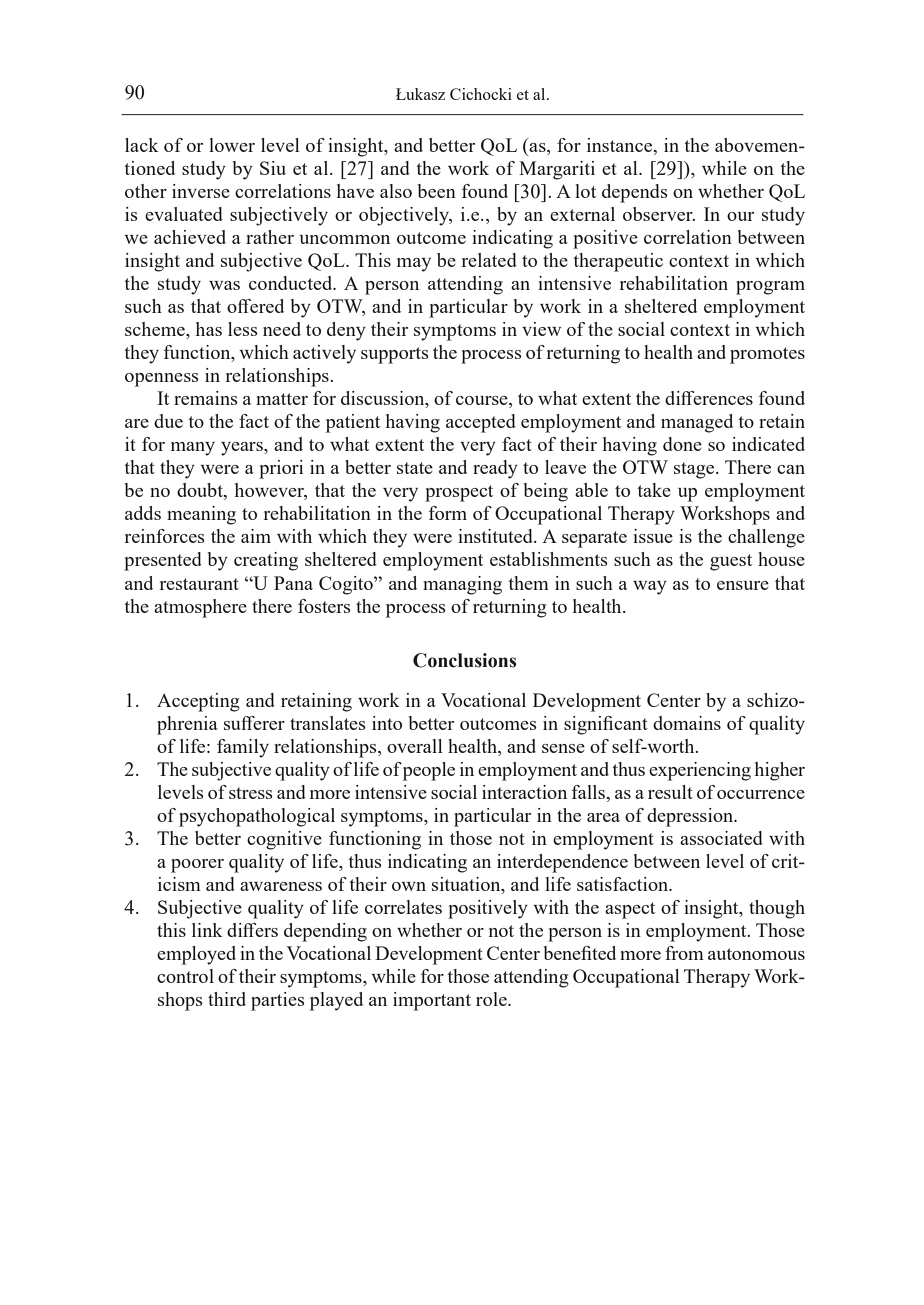 Image resolution: width=924 pixels, height=1305 pixels. I want to click on been, so click(437, 191).
